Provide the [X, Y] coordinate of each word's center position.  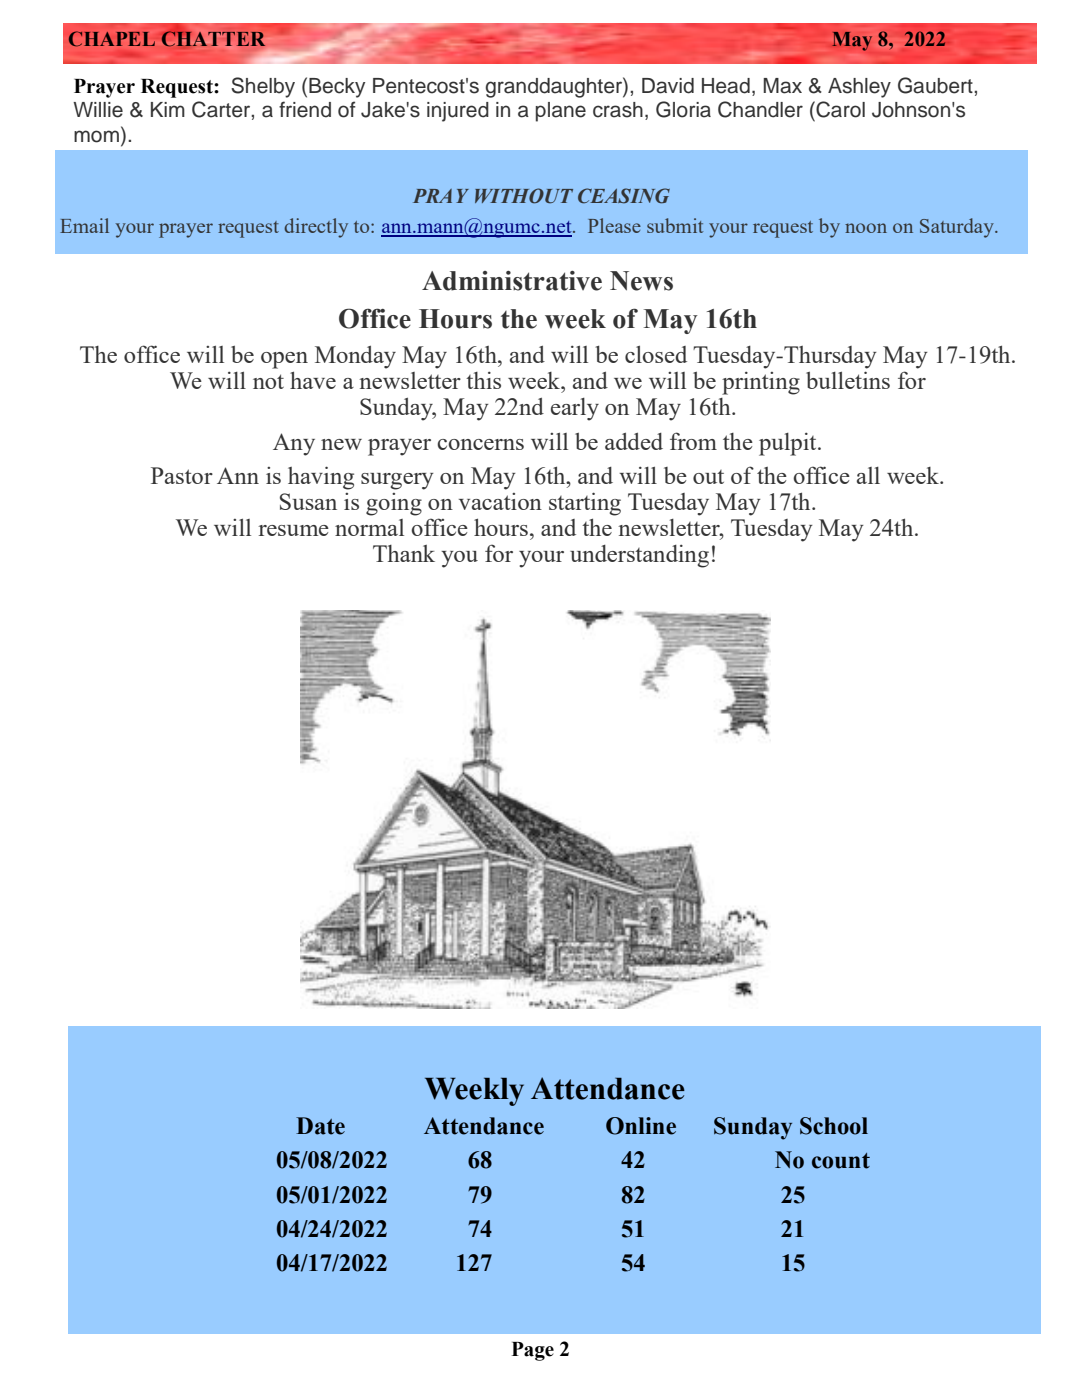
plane [561, 112]
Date [320, 1126]
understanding [639, 556]
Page [533, 1351]
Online [641, 1126]
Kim [168, 109]
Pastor [182, 475]
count [841, 1161]
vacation [500, 501]
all [868, 475]
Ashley [859, 88]
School [834, 1126]
